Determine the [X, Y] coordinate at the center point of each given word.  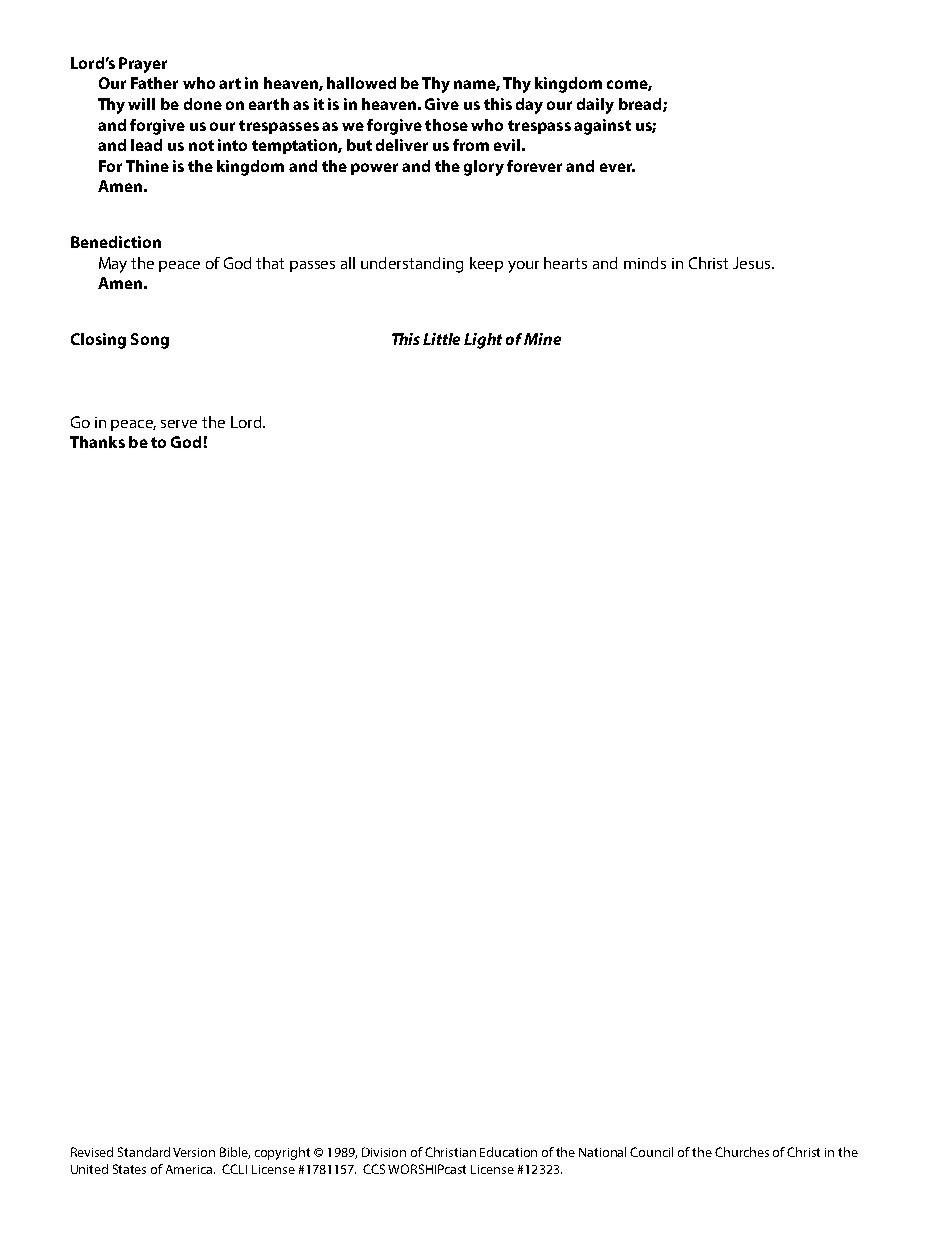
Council [651, 1152]
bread [641, 105]
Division [384, 1152]
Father [154, 83]
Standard [144, 1152]
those [446, 125]
